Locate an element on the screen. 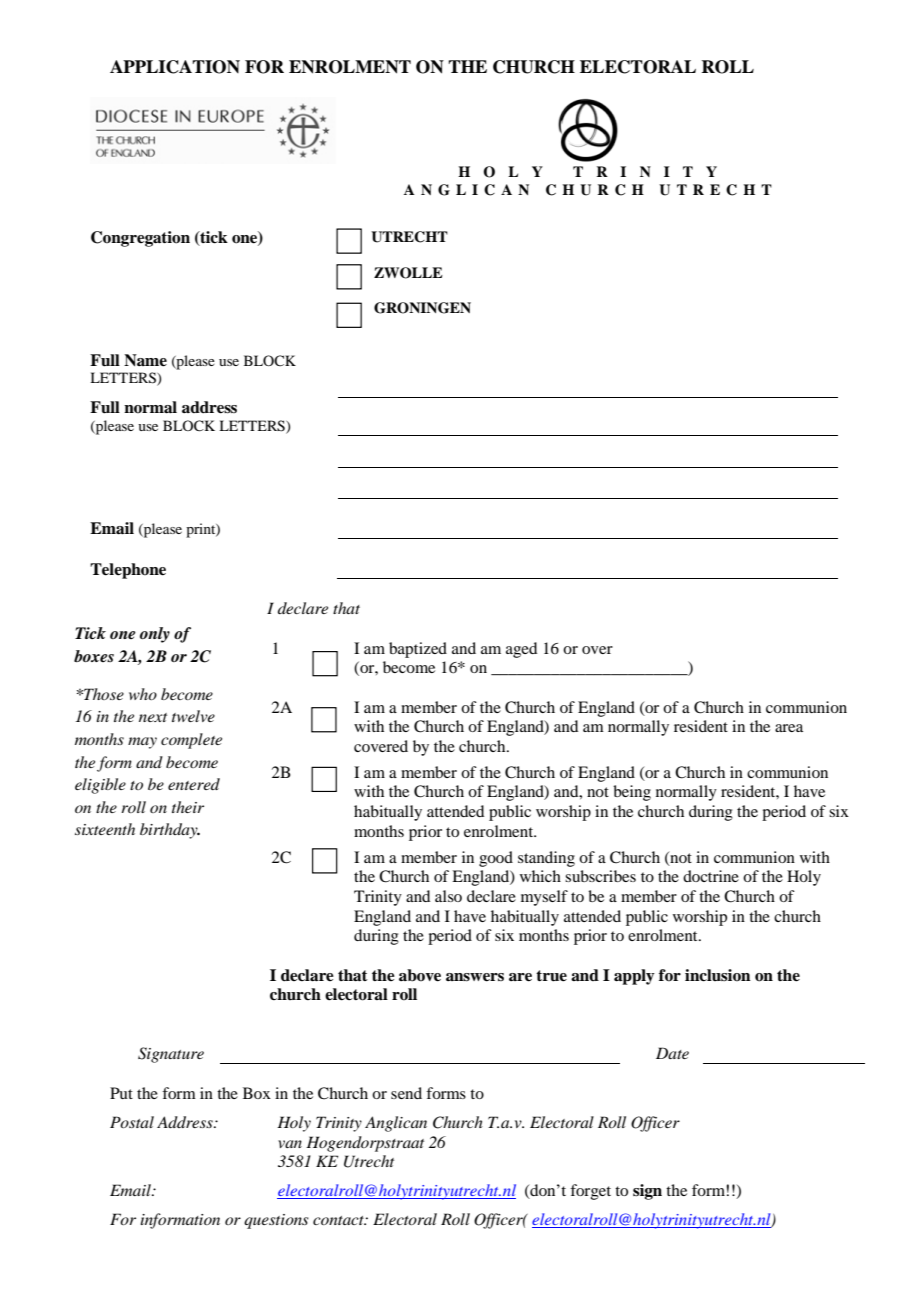 Image resolution: width=924 pixels, height=1308 pixels. APPLICATION is located at coordinates (175, 67).
